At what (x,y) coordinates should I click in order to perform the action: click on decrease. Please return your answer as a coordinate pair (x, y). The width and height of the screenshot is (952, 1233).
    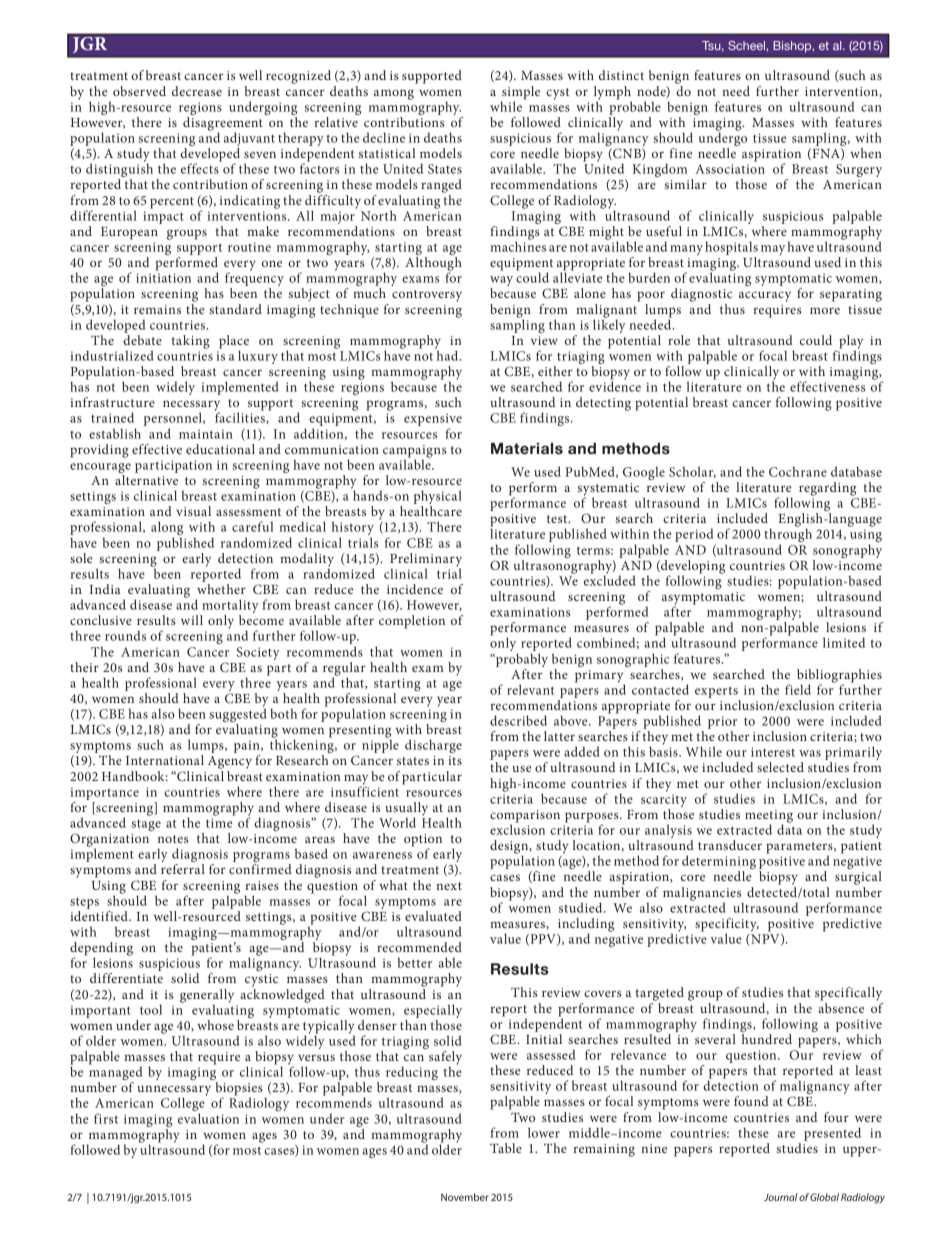
    Looking at the image, I should click on (197, 91).
